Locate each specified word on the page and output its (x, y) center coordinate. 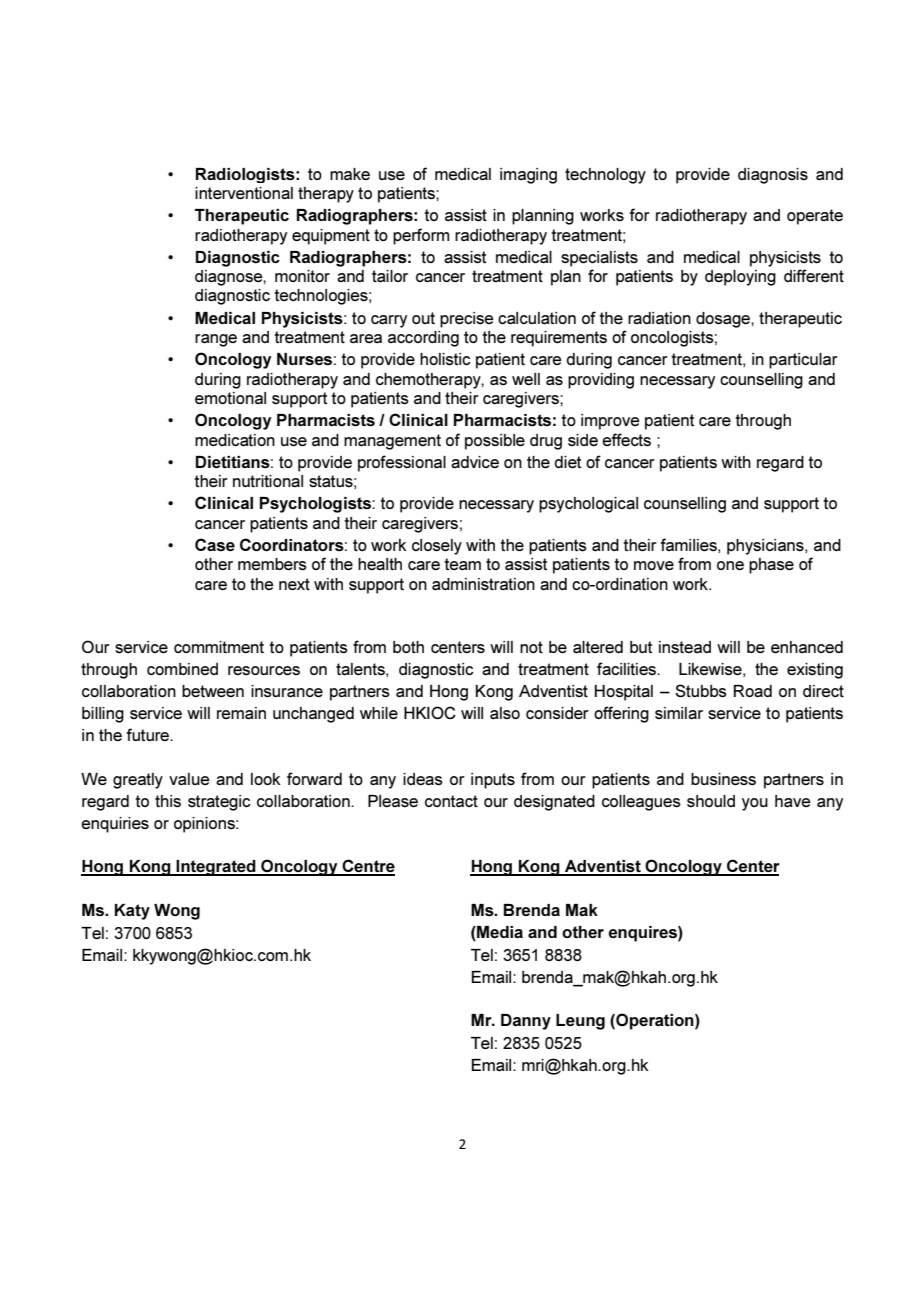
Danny (526, 1022)
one (730, 565)
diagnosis (773, 176)
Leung (580, 1022)
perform (421, 236)
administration (483, 584)
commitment (219, 647)
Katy (132, 912)
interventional (244, 193)
